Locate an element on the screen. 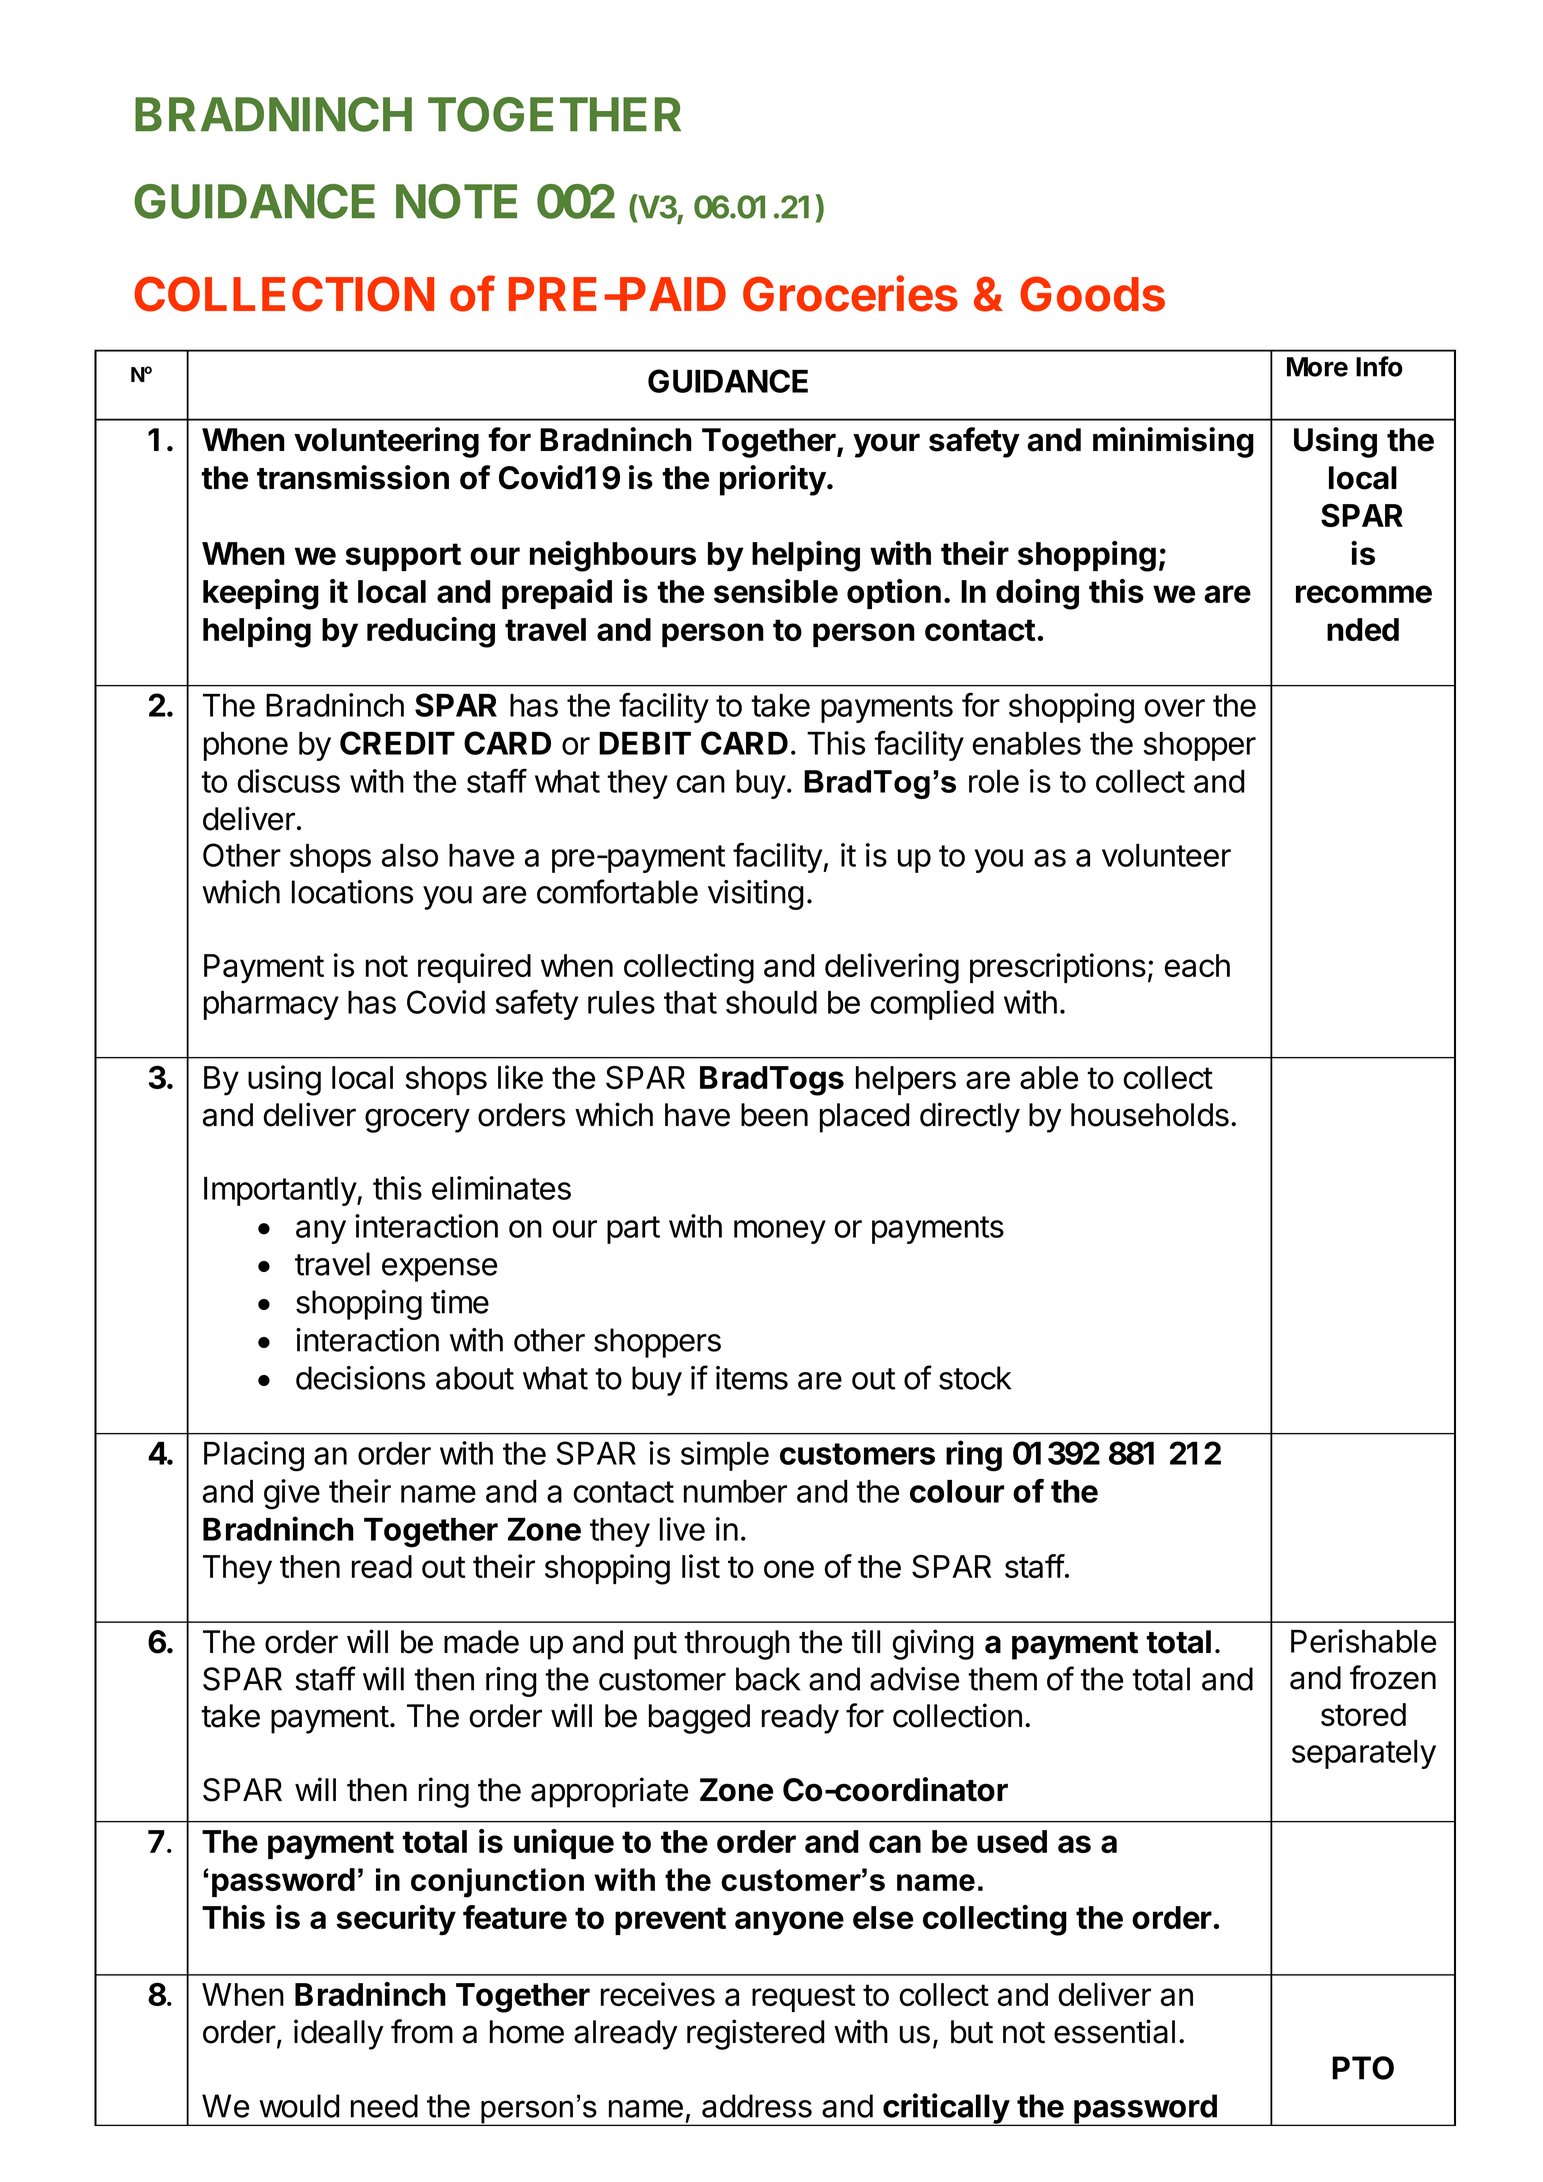 This screenshot has width=1543, height=2182. Groceries is located at coordinates (850, 293).
